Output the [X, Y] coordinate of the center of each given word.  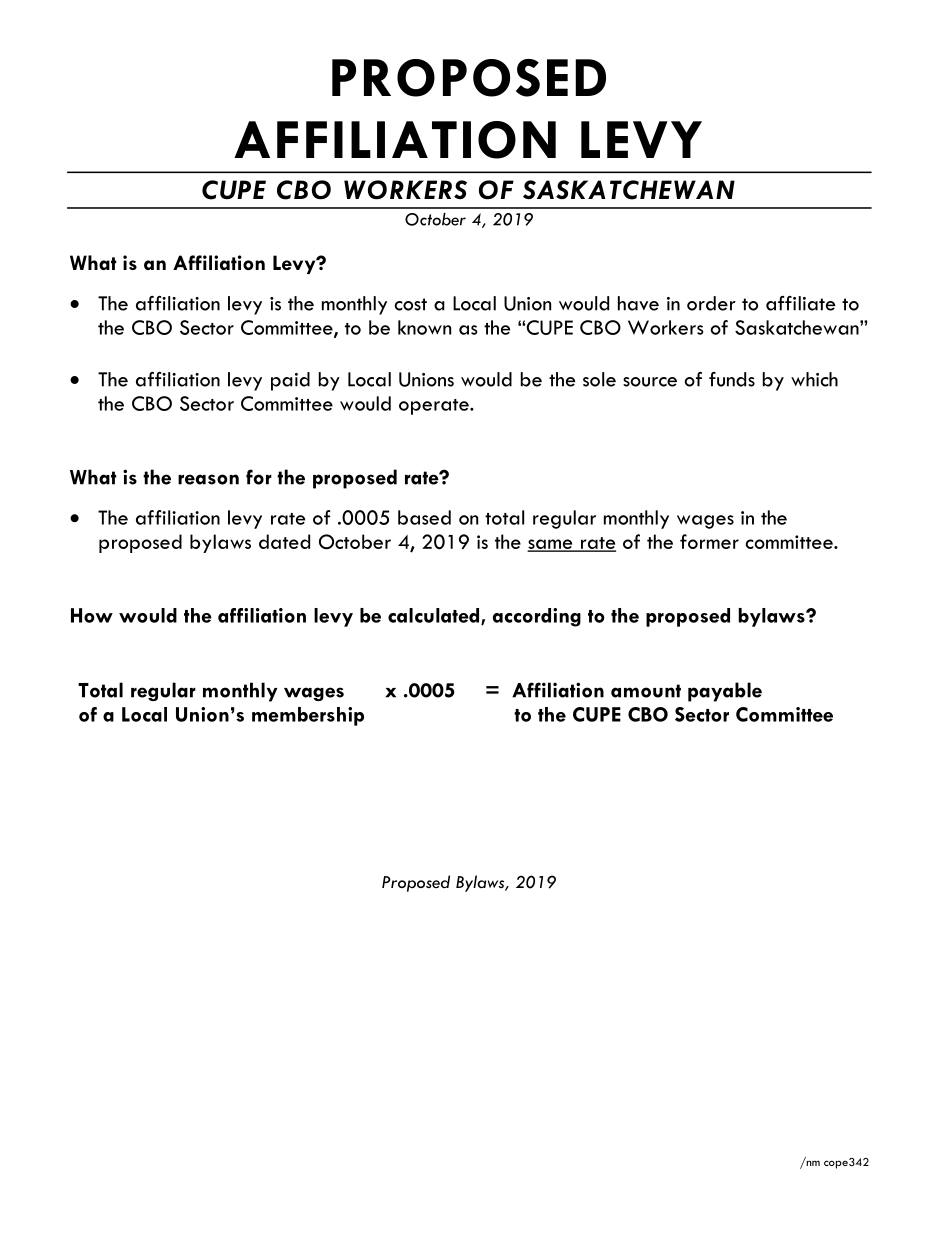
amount [646, 691]
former [709, 541]
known [424, 327]
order [711, 303]
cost [411, 304]
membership [308, 716]
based [424, 517]
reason [208, 479]
